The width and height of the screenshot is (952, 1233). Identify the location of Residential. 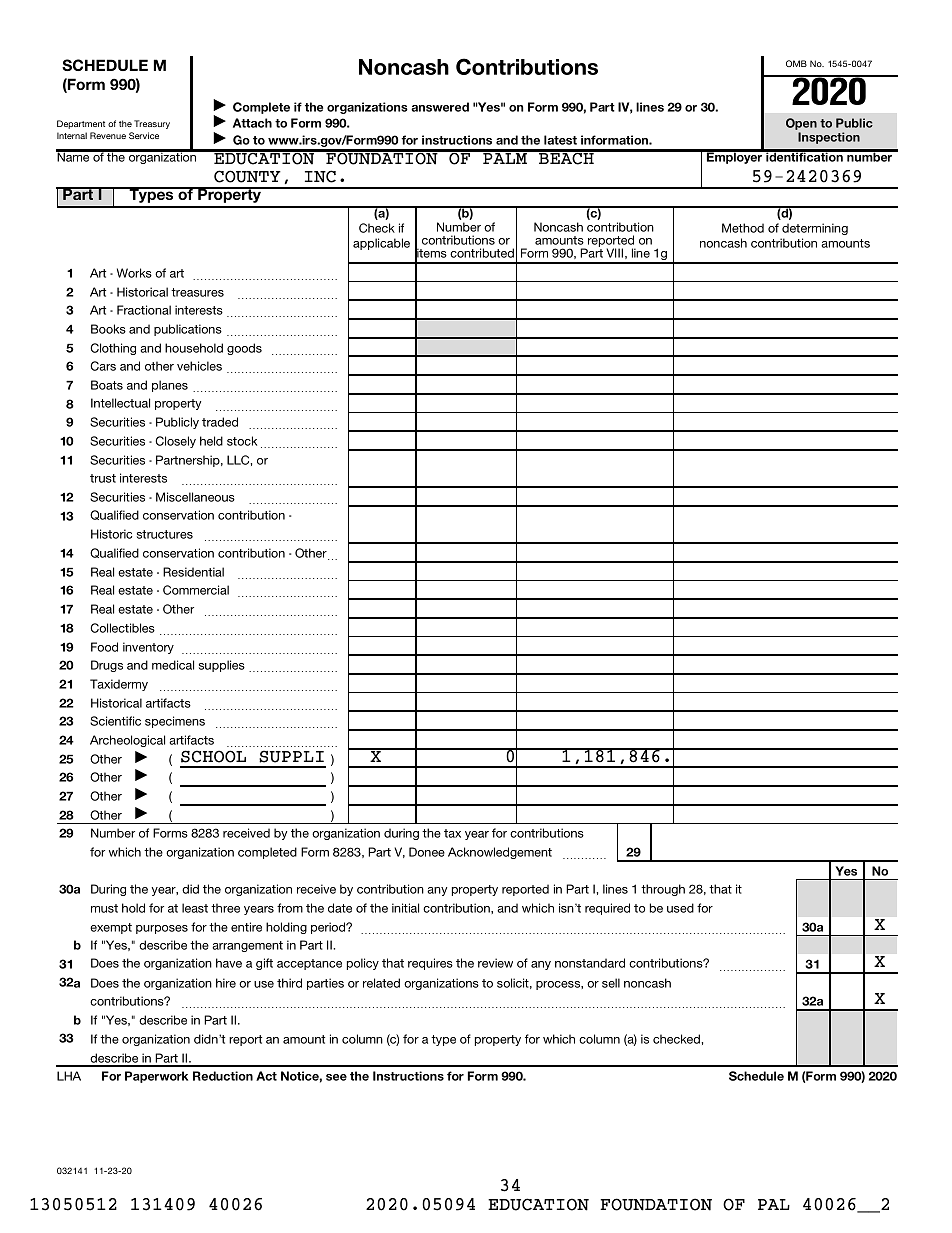
(193, 572).
